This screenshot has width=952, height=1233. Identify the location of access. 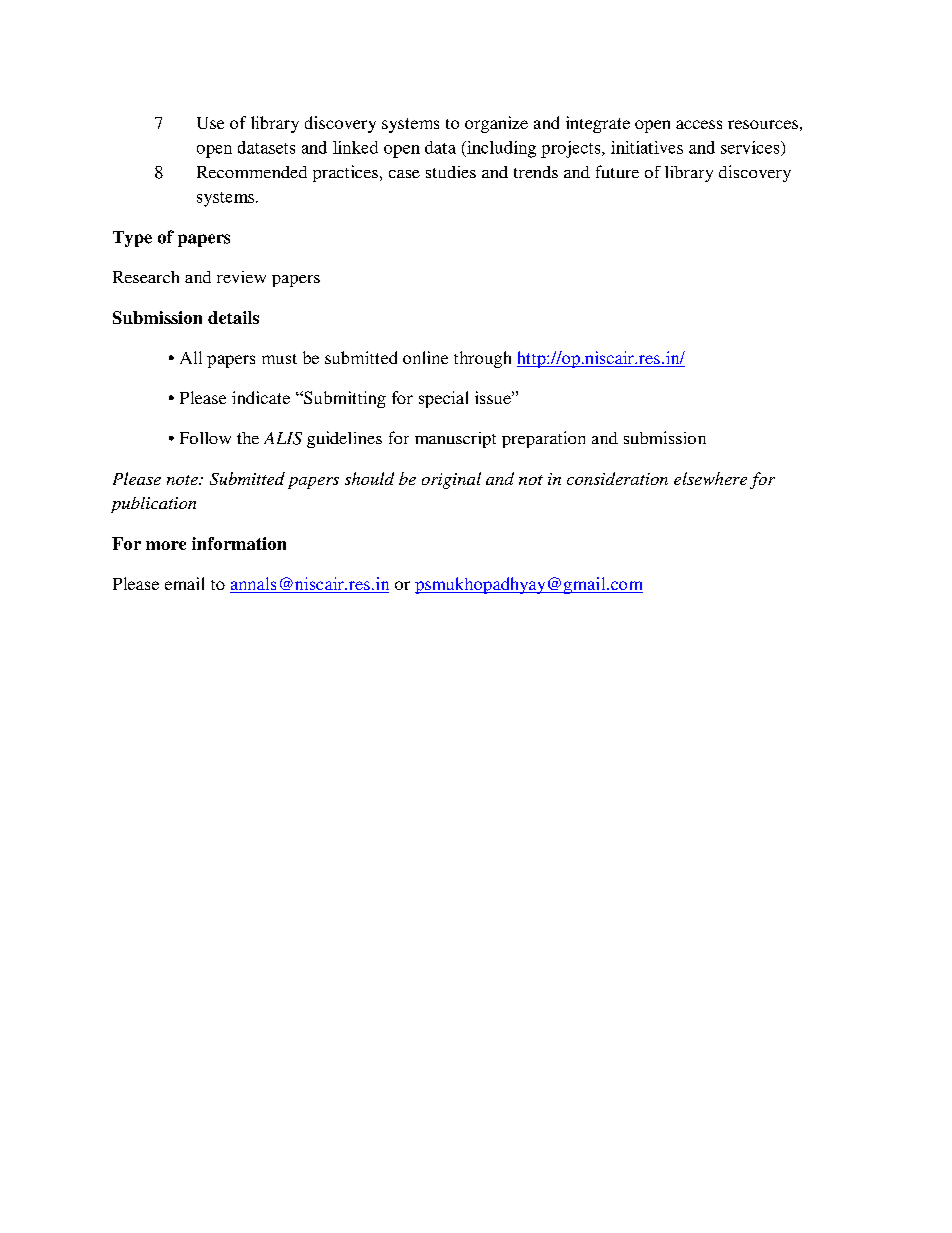
(699, 124).
